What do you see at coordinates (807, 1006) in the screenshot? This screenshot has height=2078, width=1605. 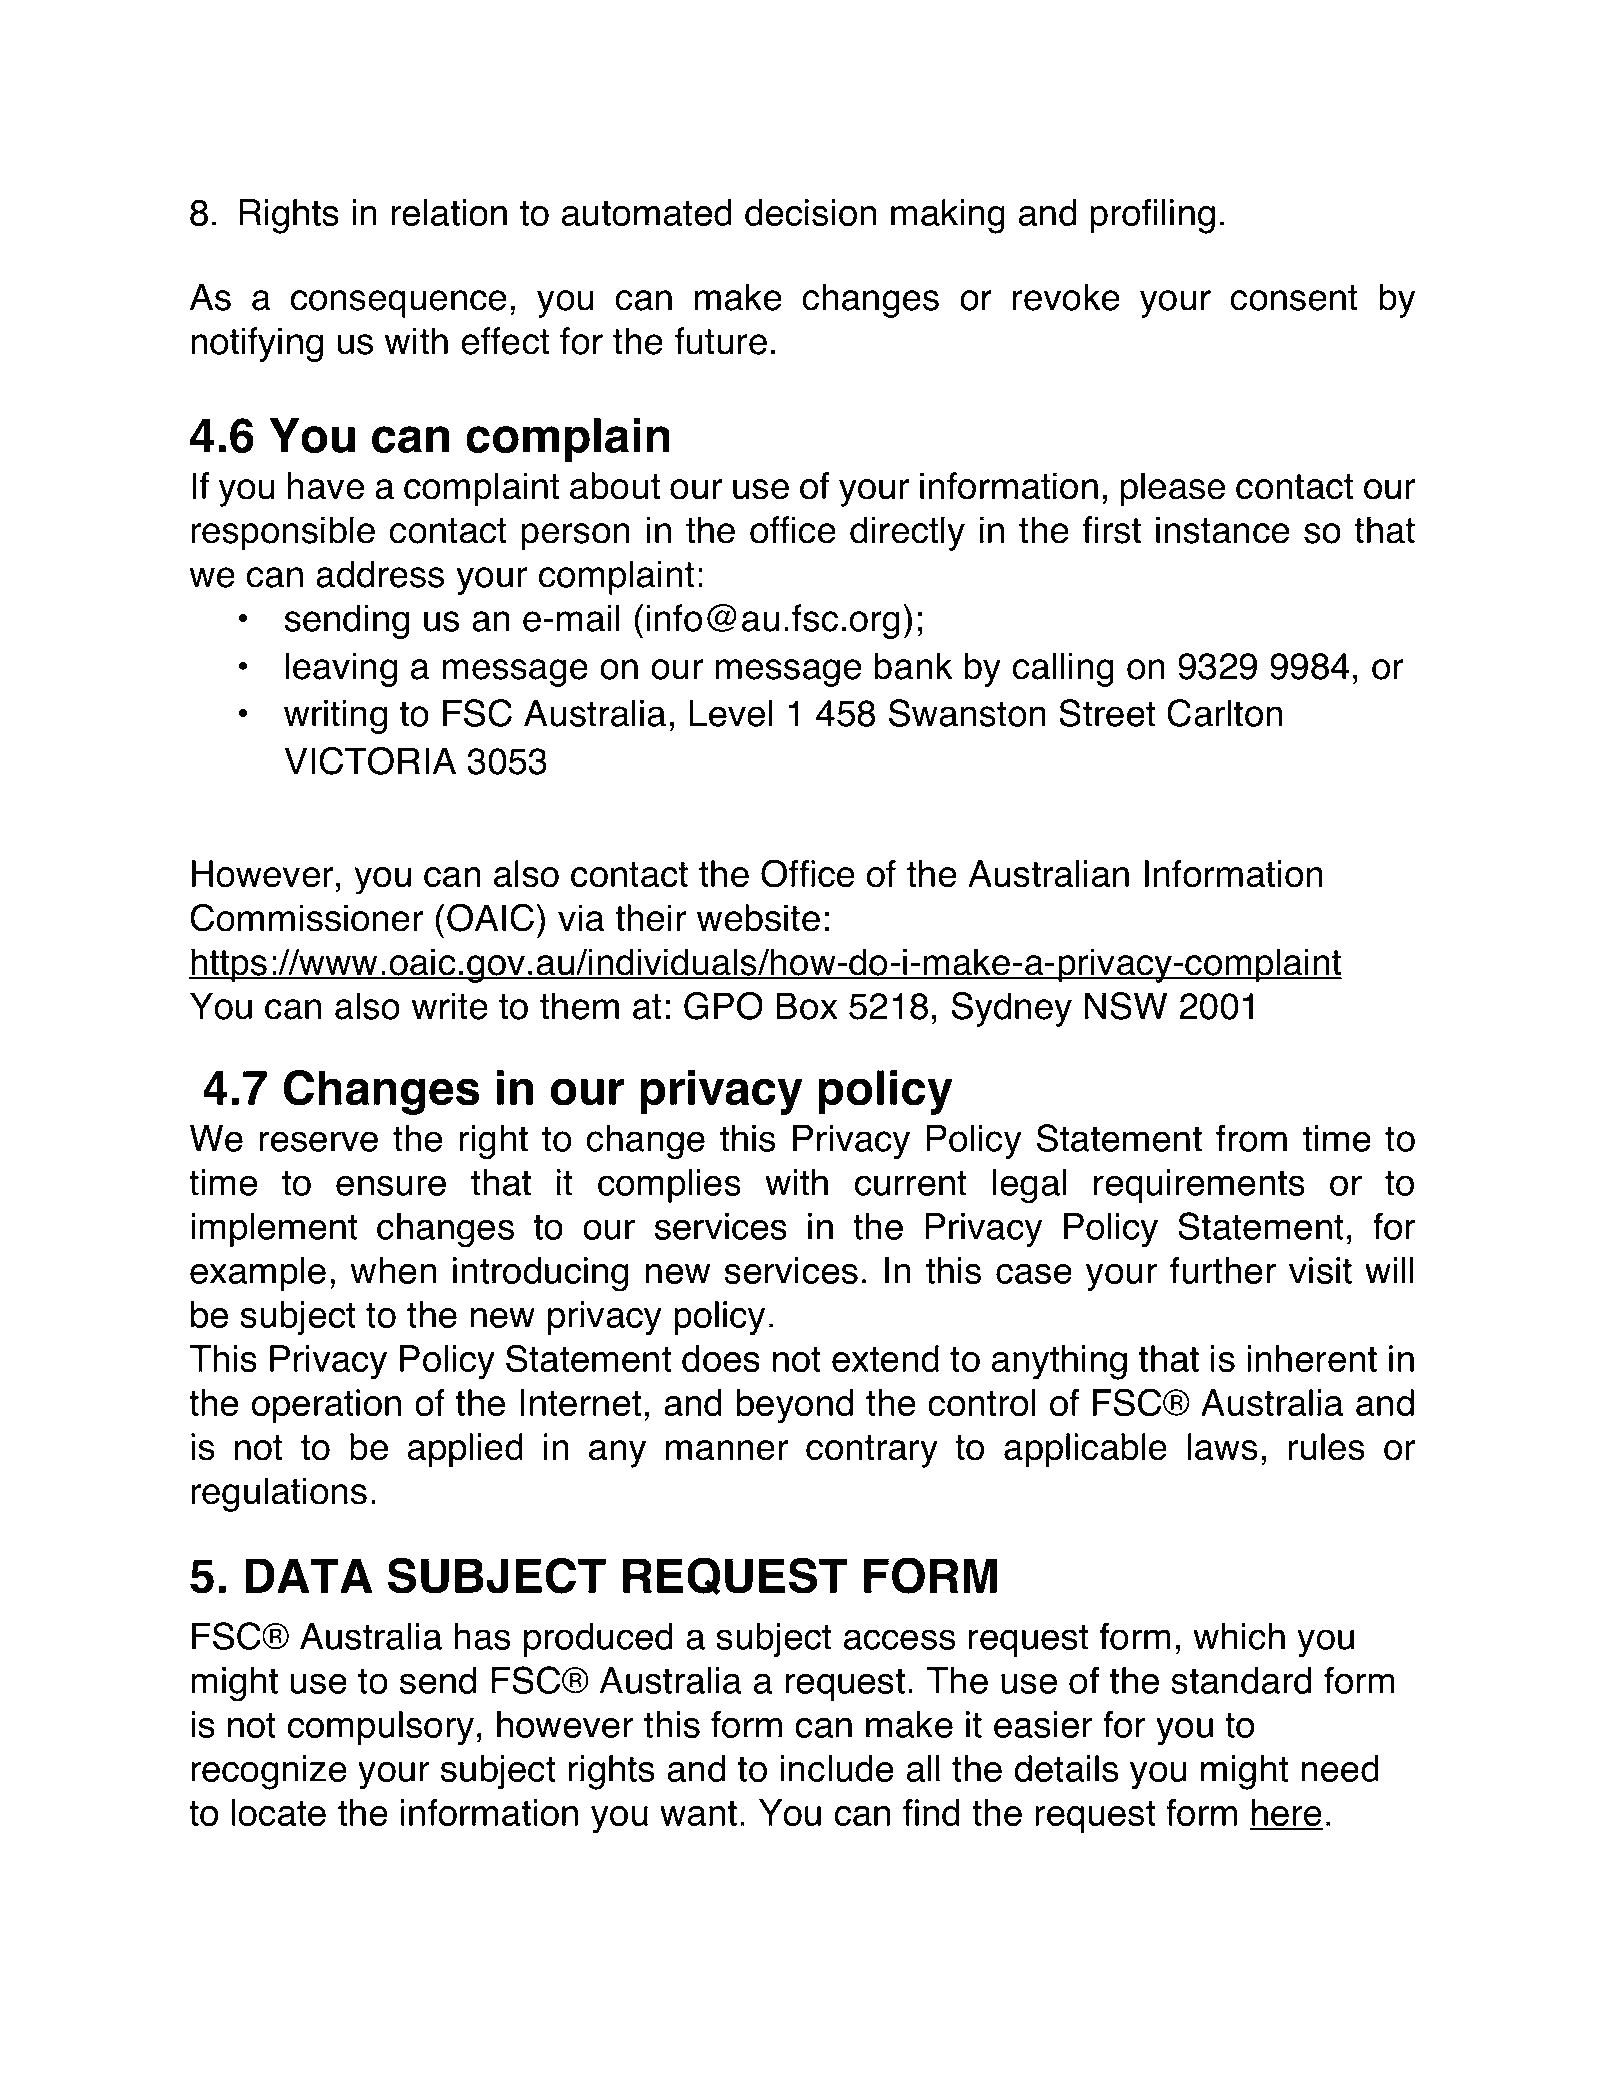 I see `Box` at bounding box center [807, 1006].
